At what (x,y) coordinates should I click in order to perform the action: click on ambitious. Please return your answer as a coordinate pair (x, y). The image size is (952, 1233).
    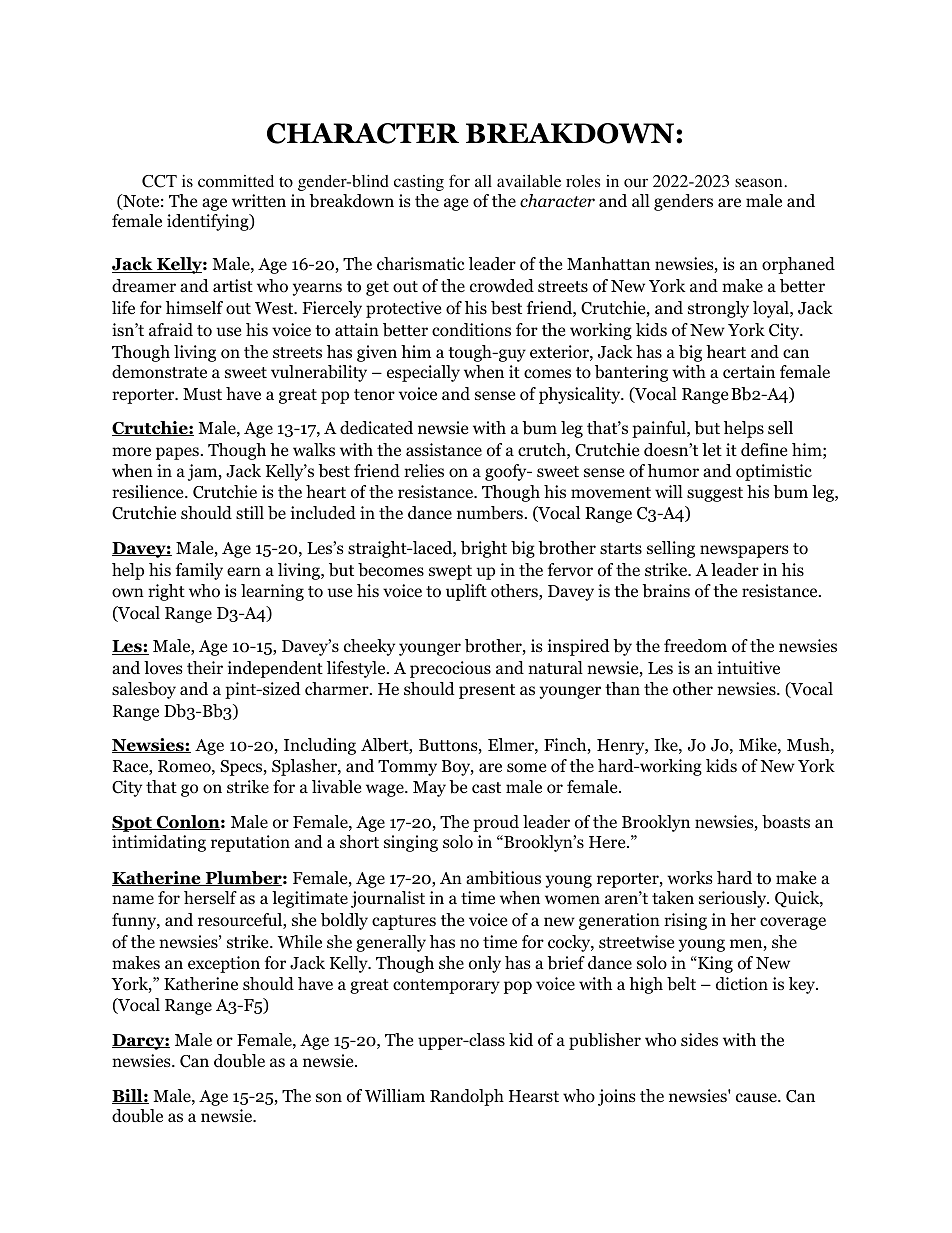
    Looking at the image, I should click on (503, 878).
